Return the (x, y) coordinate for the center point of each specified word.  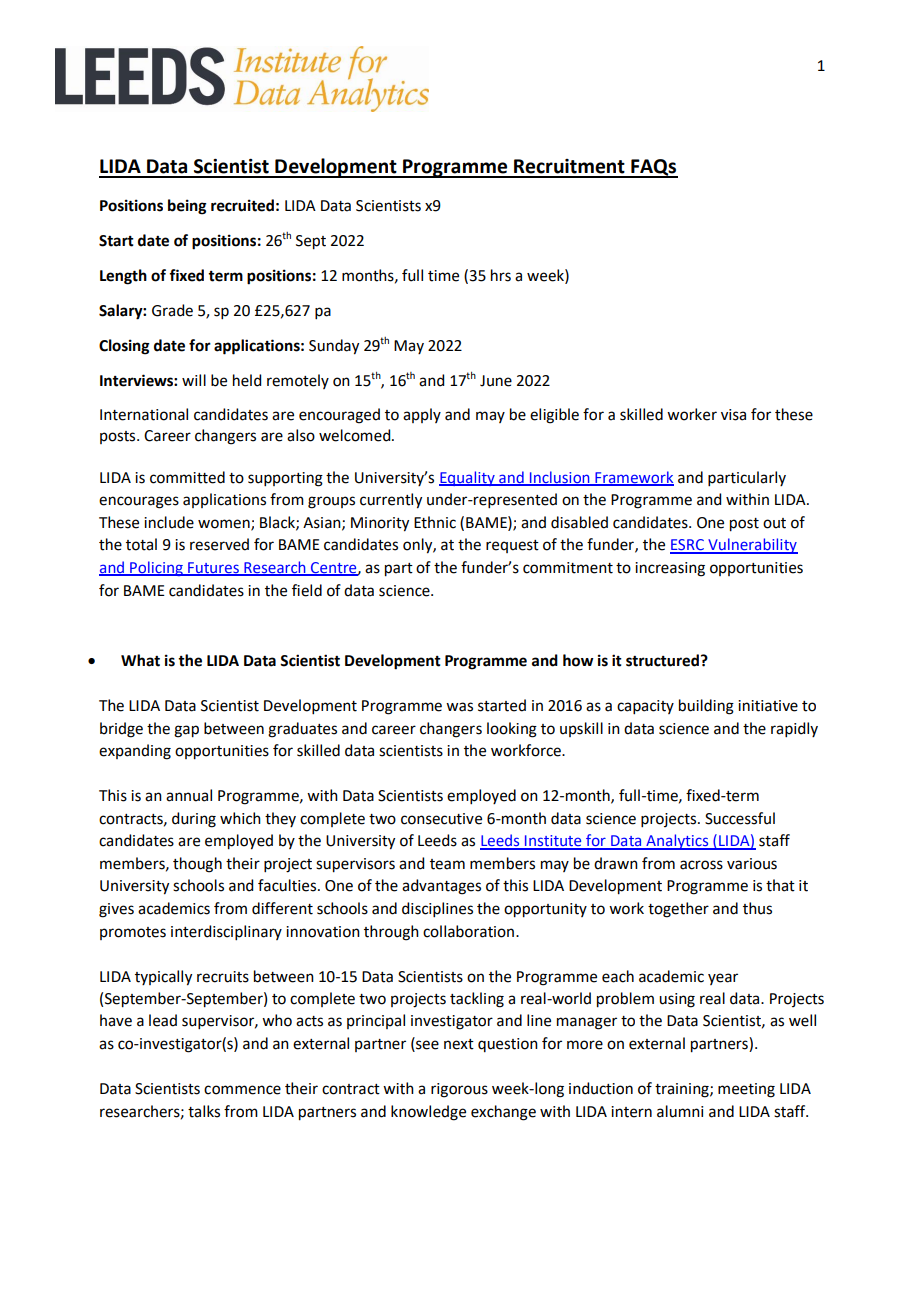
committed (187, 477)
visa (733, 415)
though (197, 865)
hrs (501, 275)
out (774, 523)
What (140, 660)
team (447, 864)
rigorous (459, 1090)
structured (662, 660)
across (701, 865)
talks (204, 1111)
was (459, 707)
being (187, 207)
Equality (468, 478)
